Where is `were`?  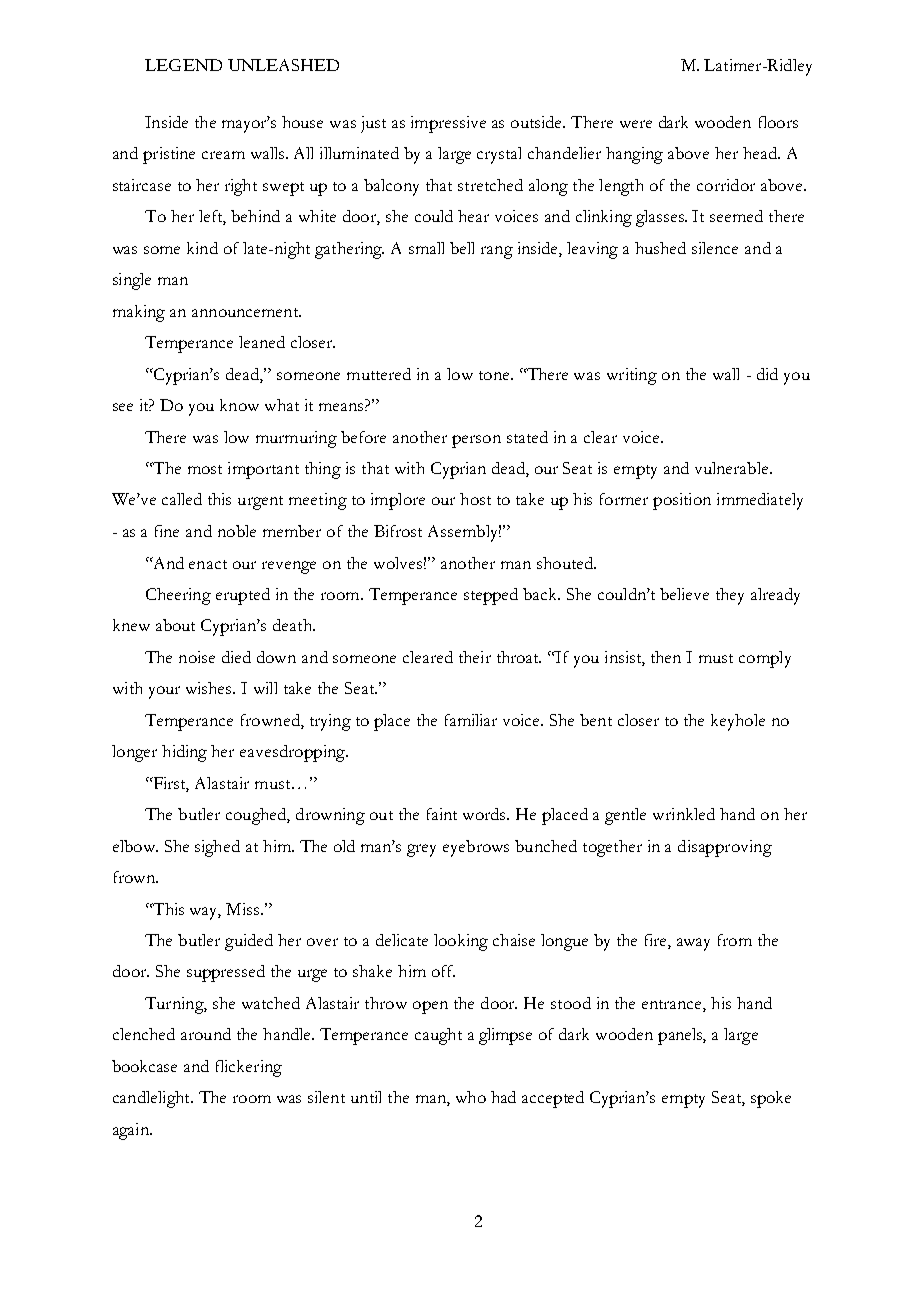
were is located at coordinates (636, 124).
